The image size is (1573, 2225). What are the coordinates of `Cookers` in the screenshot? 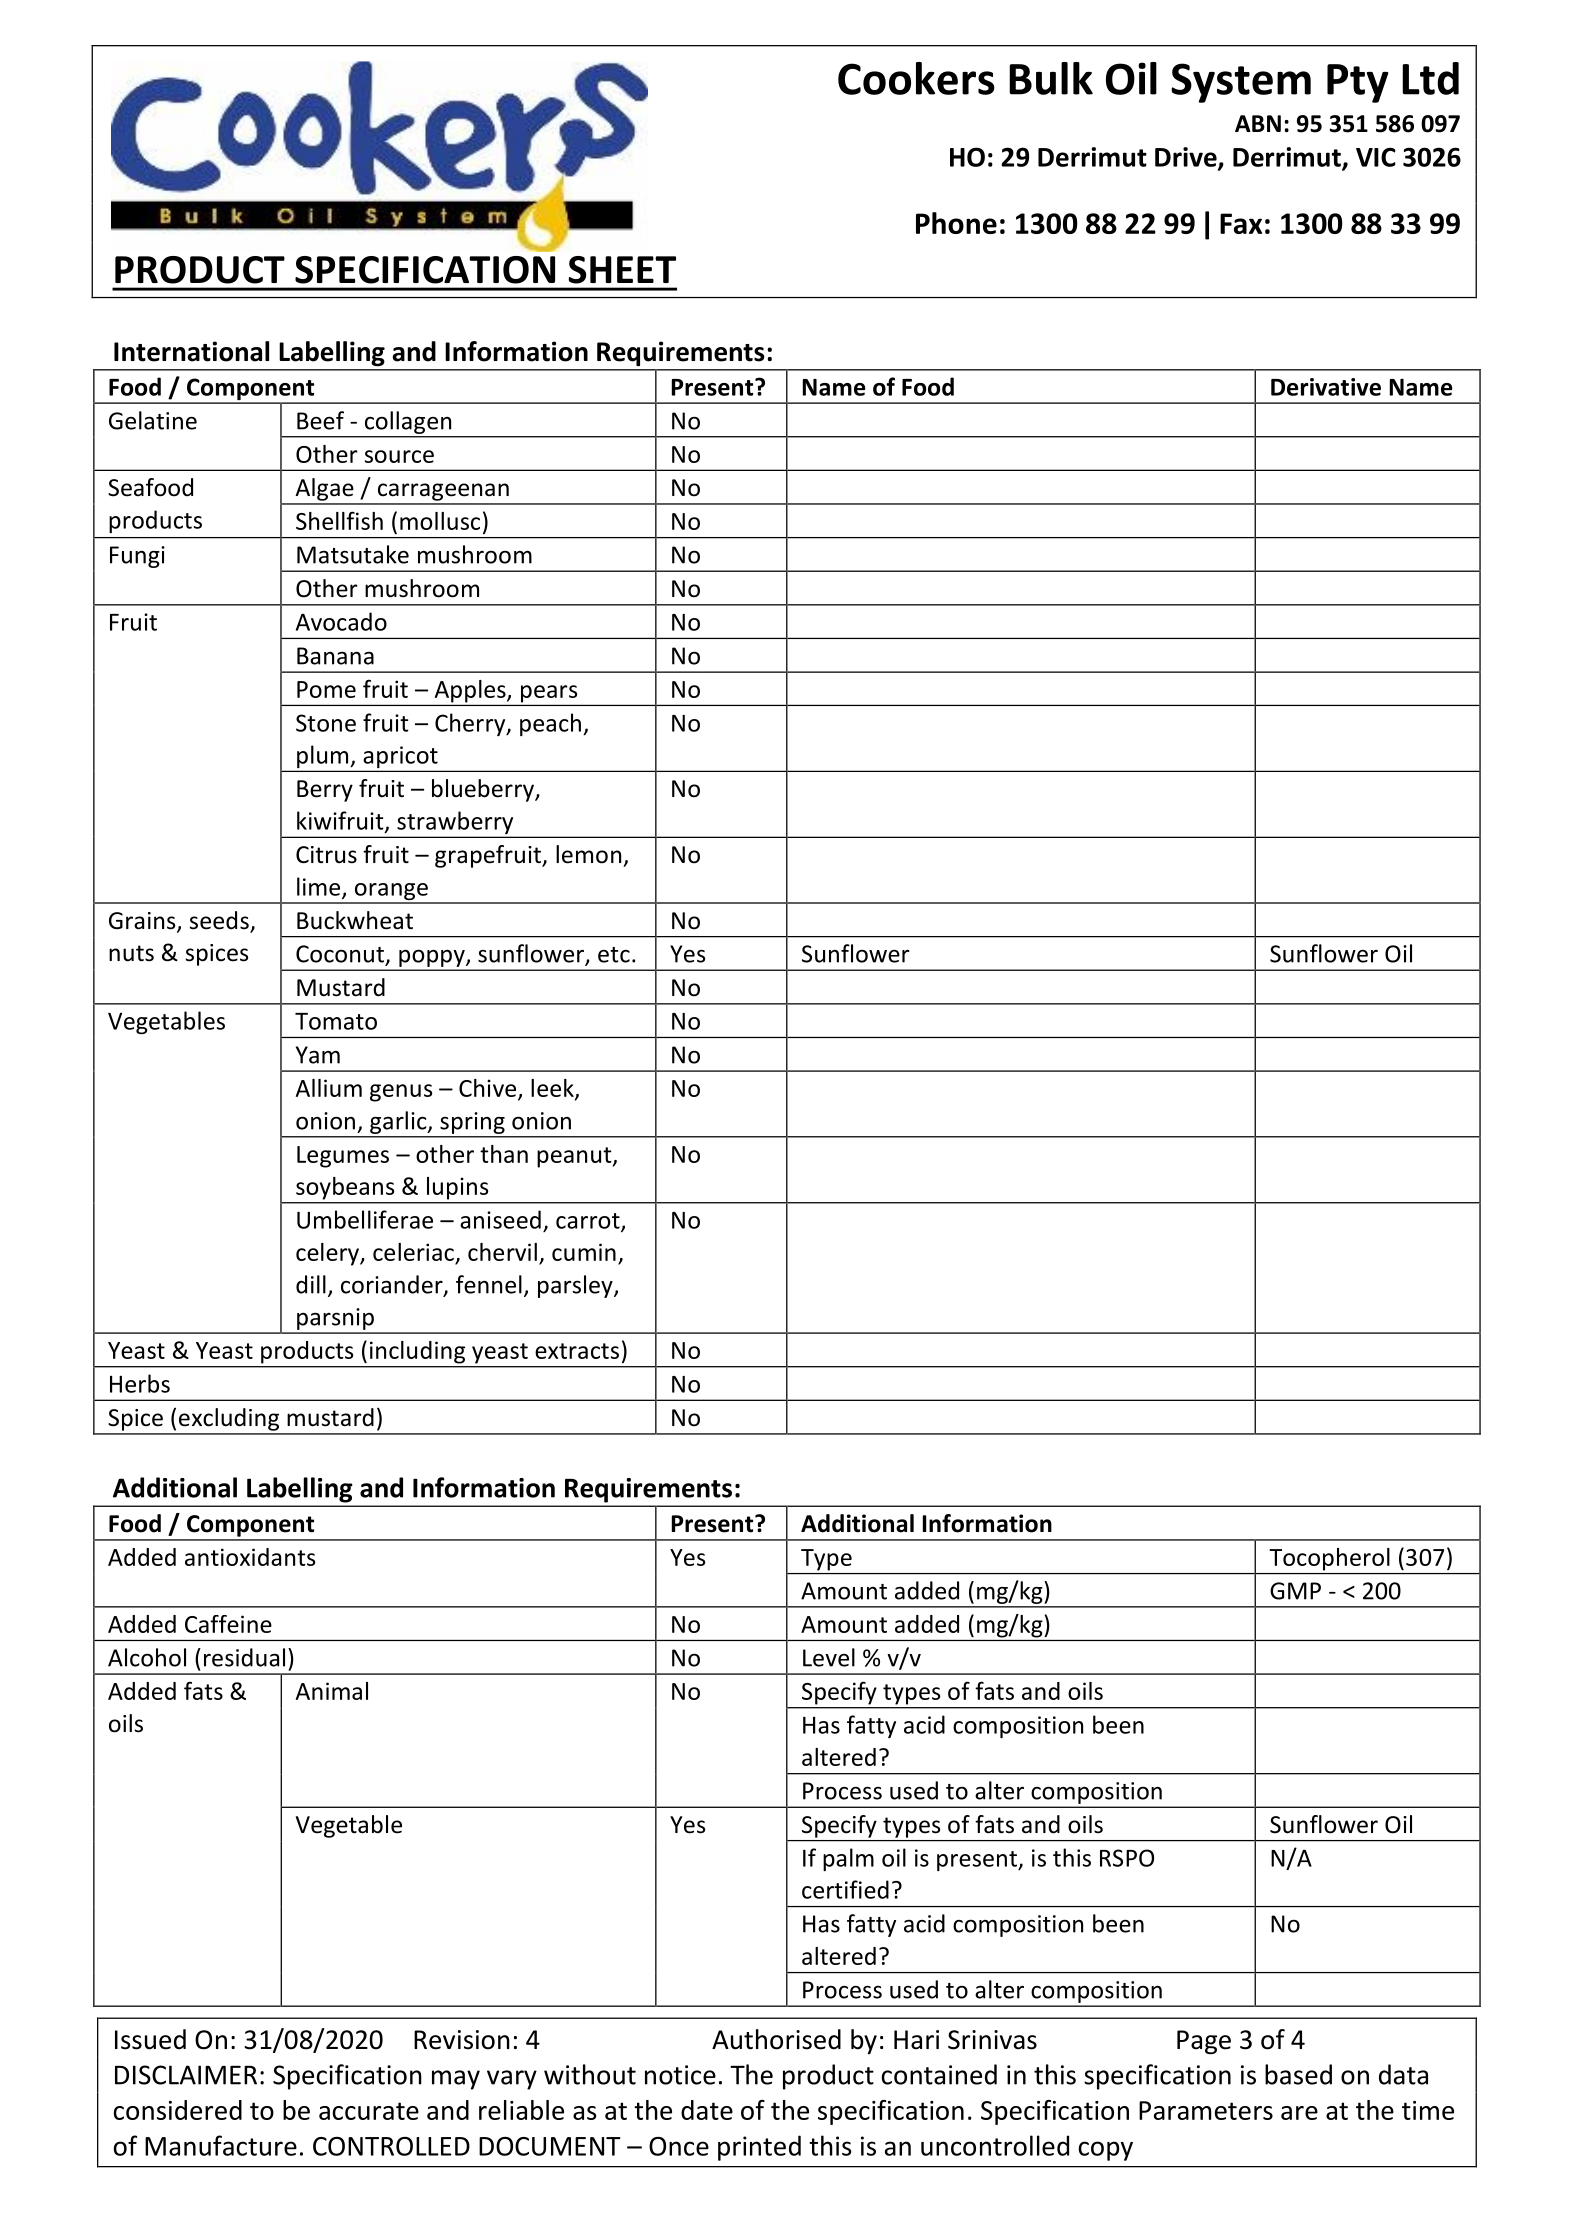 It's located at (916, 78).
